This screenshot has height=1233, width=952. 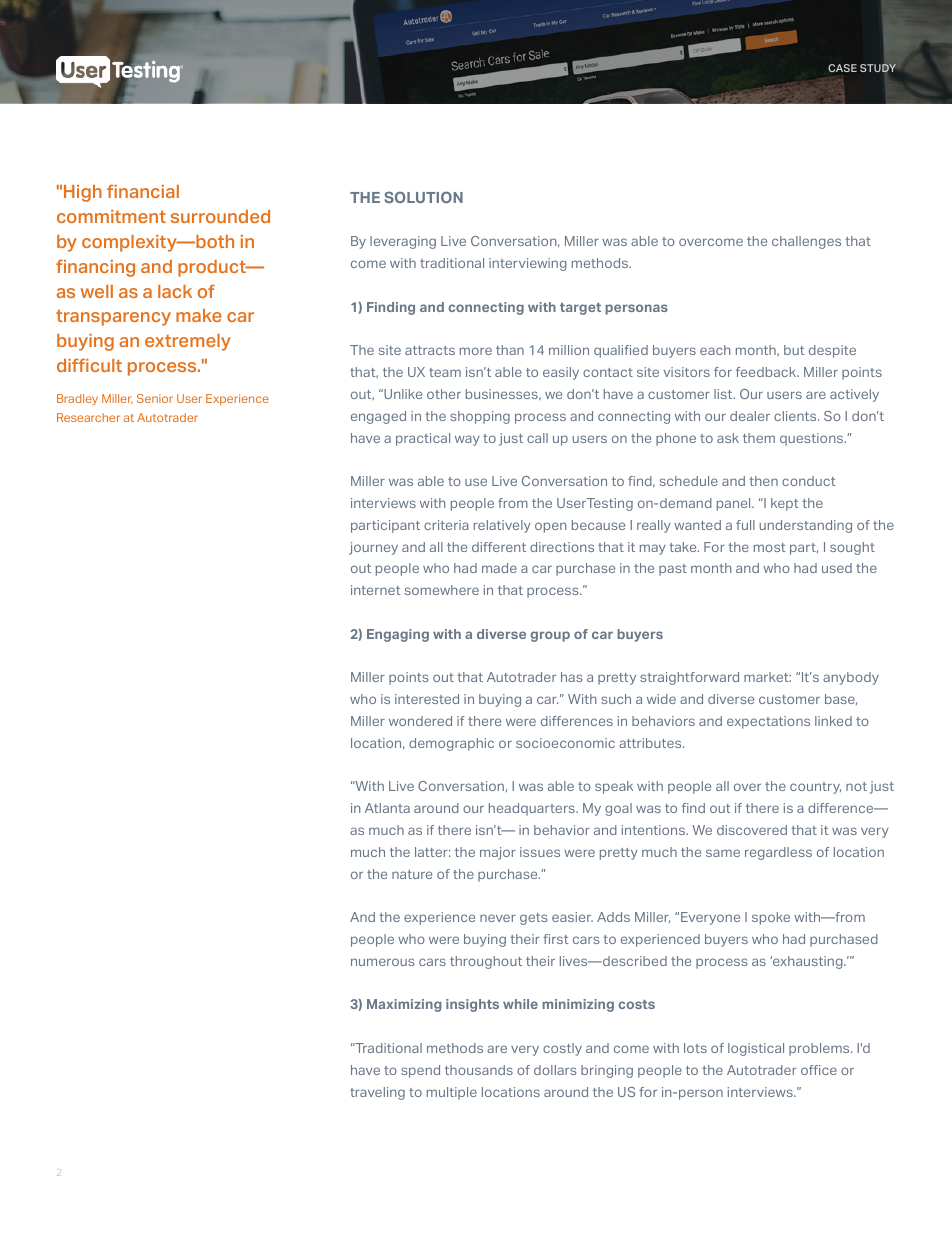 What do you see at coordinates (387, 808) in the screenshot?
I see `Atlanta` at bounding box center [387, 808].
